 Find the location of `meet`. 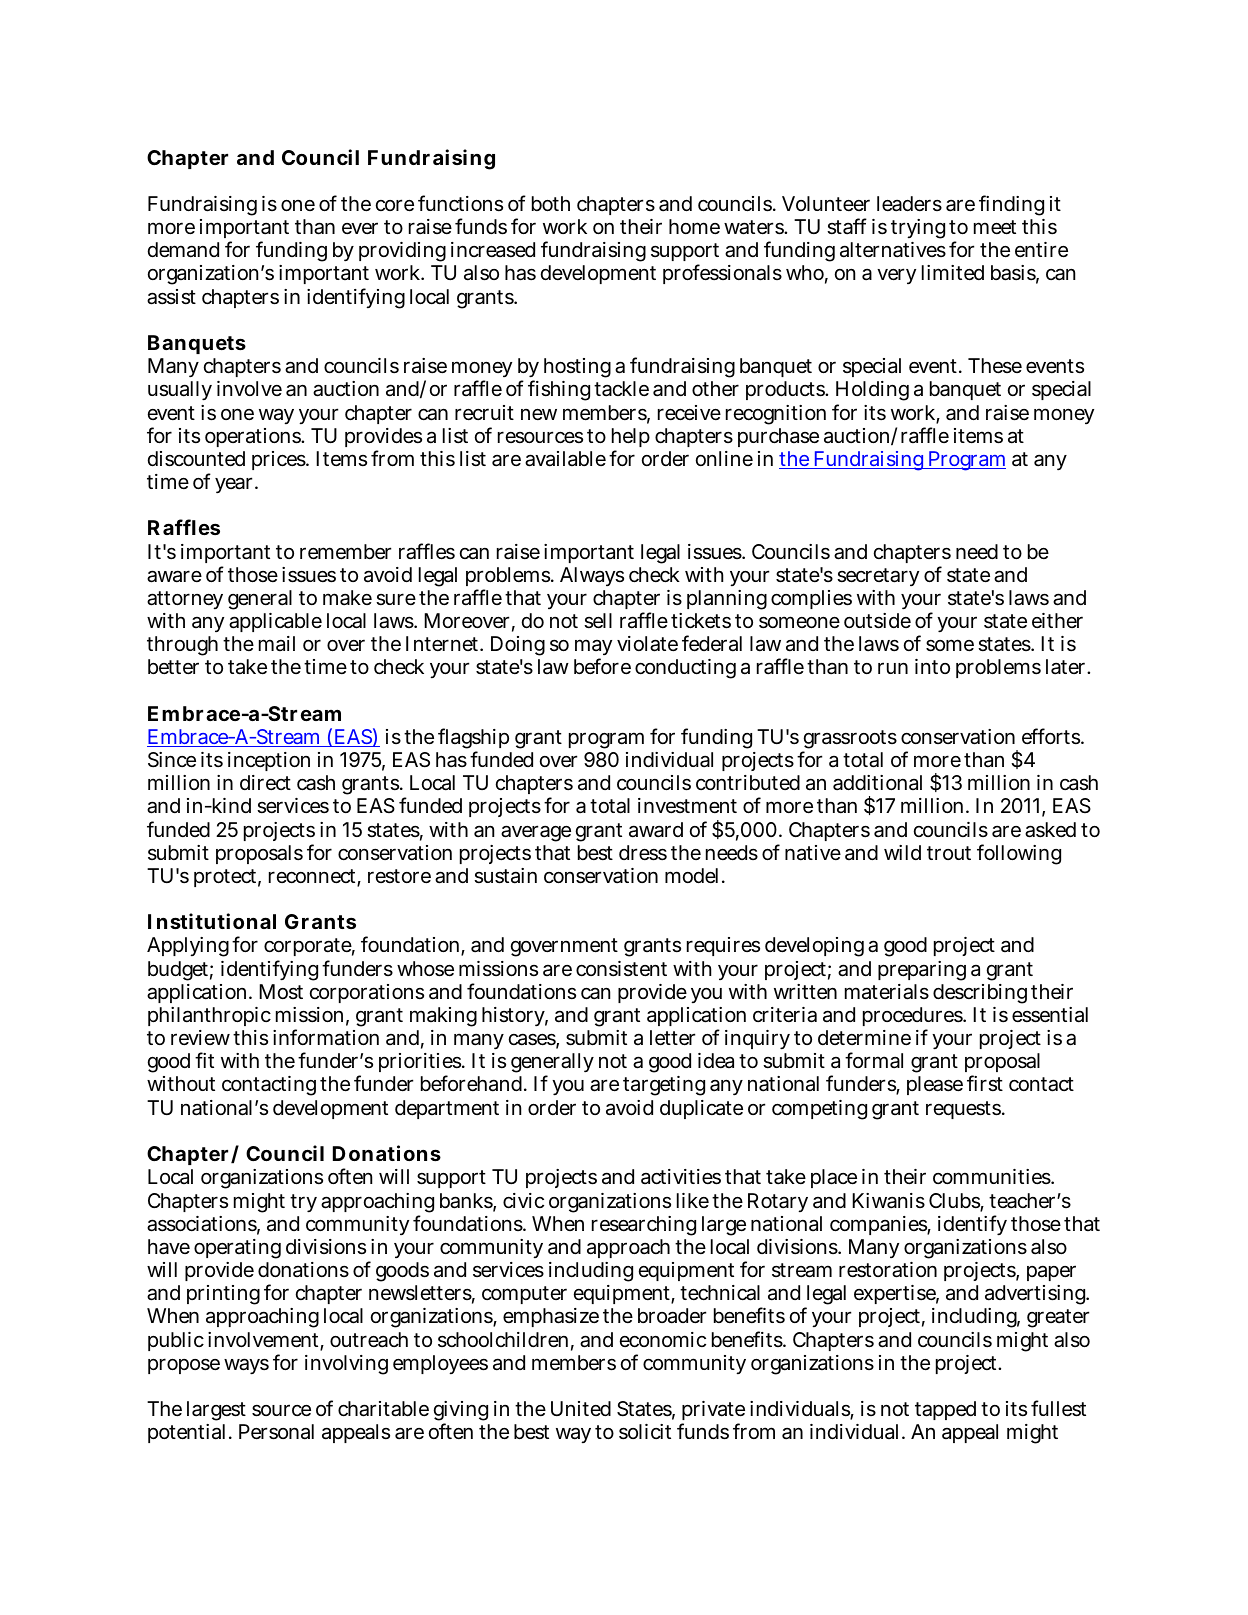

meet is located at coordinates (995, 227).
